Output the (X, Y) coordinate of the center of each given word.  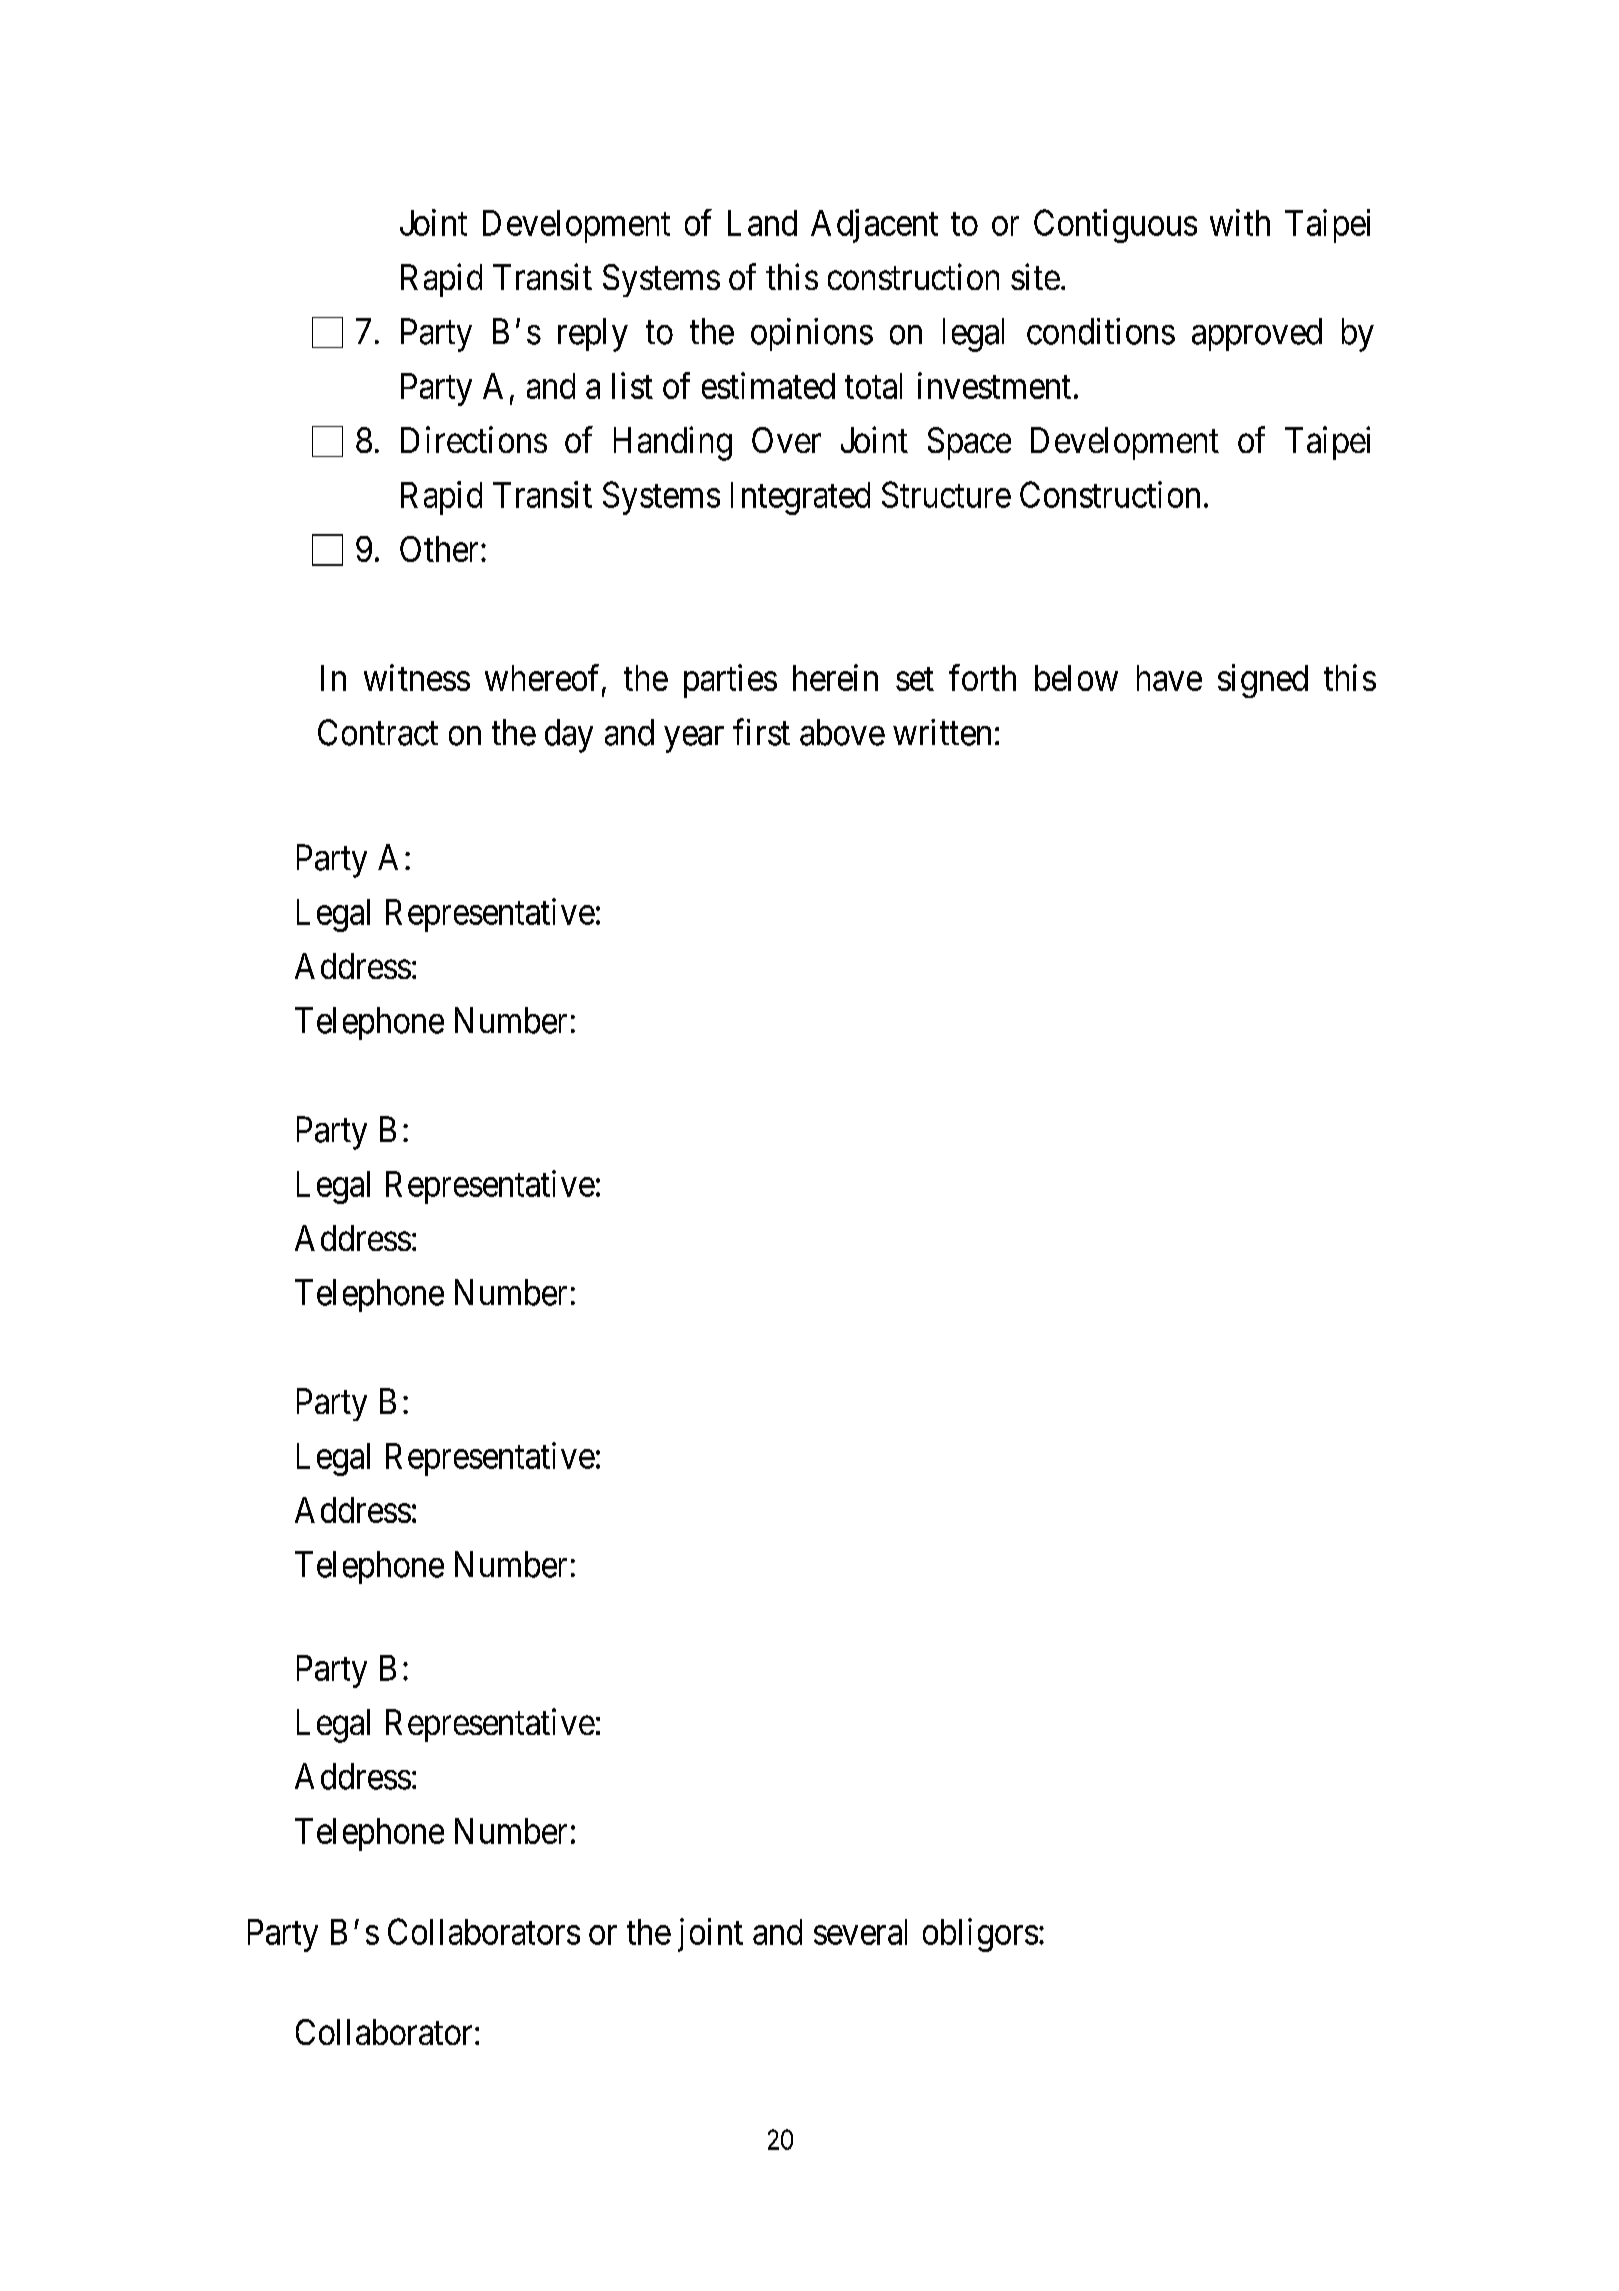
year (694, 739)
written (942, 732)
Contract (378, 732)
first (761, 732)
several (860, 1932)
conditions (1101, 331)
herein (835, 677)
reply (593, 335)
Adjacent (874, 226)
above (842, 732)
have (1169, 678)
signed (1263, 681)
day (569, 736)
